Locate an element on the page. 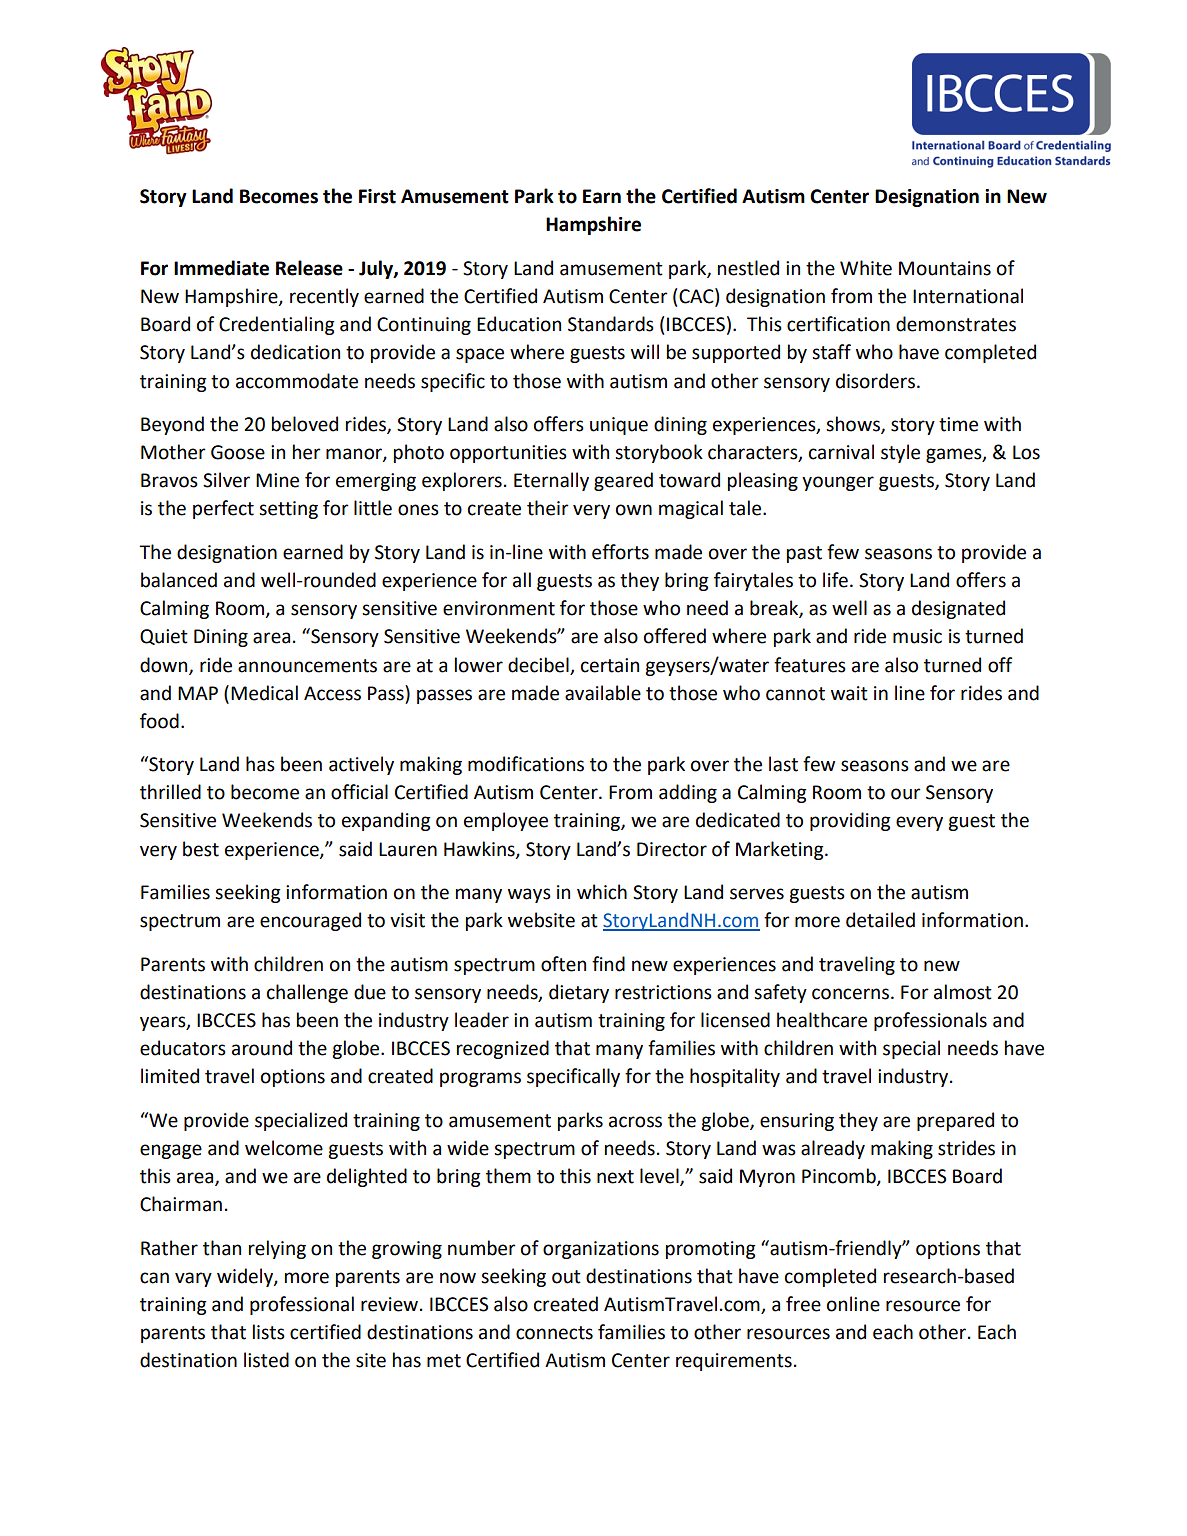 The width and height of the page is (1187, 1536). almost is located at coordinates (963, 992).
